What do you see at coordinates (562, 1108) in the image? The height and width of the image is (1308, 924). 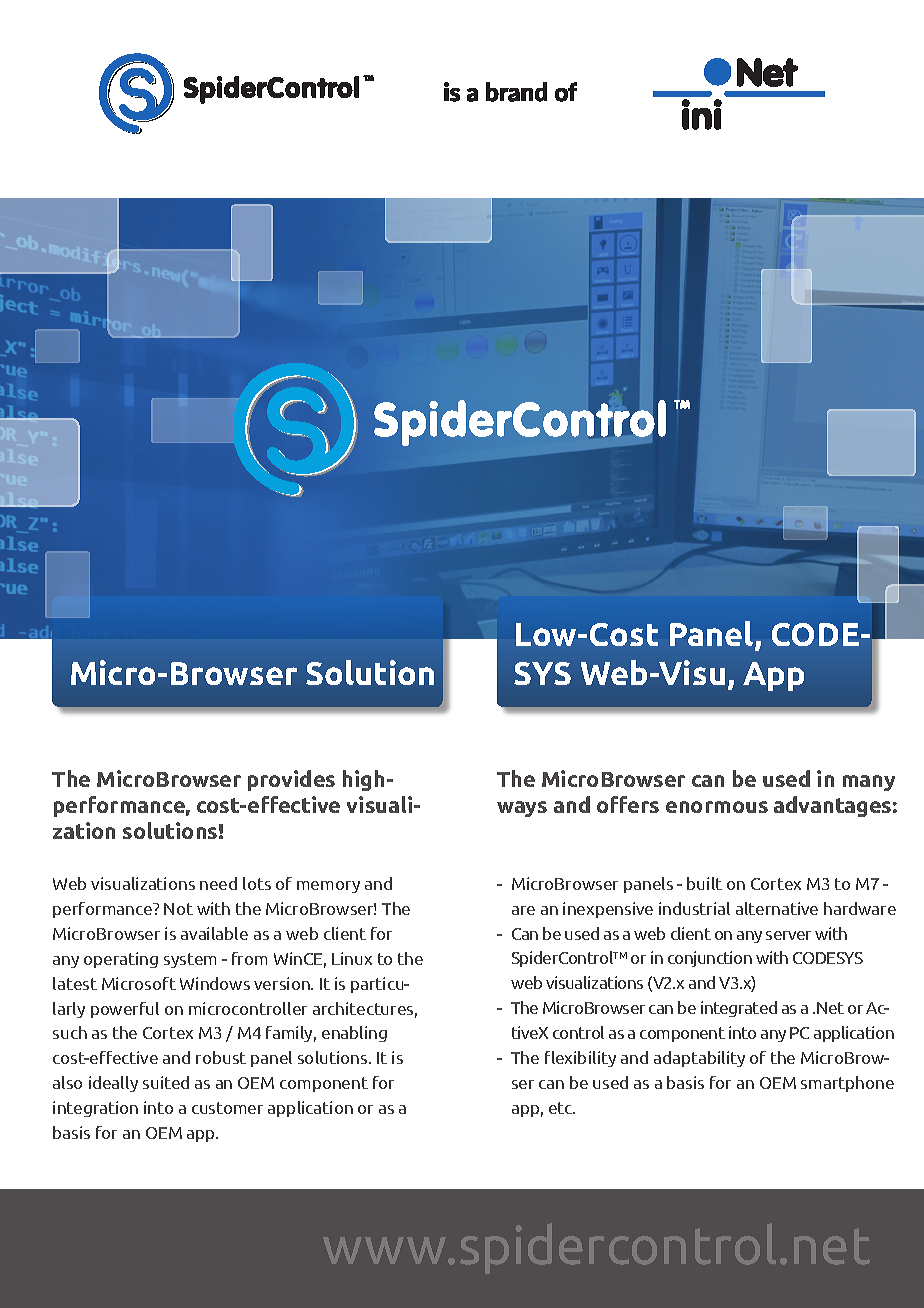 I see `etc` at bounding box center [562, 1108].
